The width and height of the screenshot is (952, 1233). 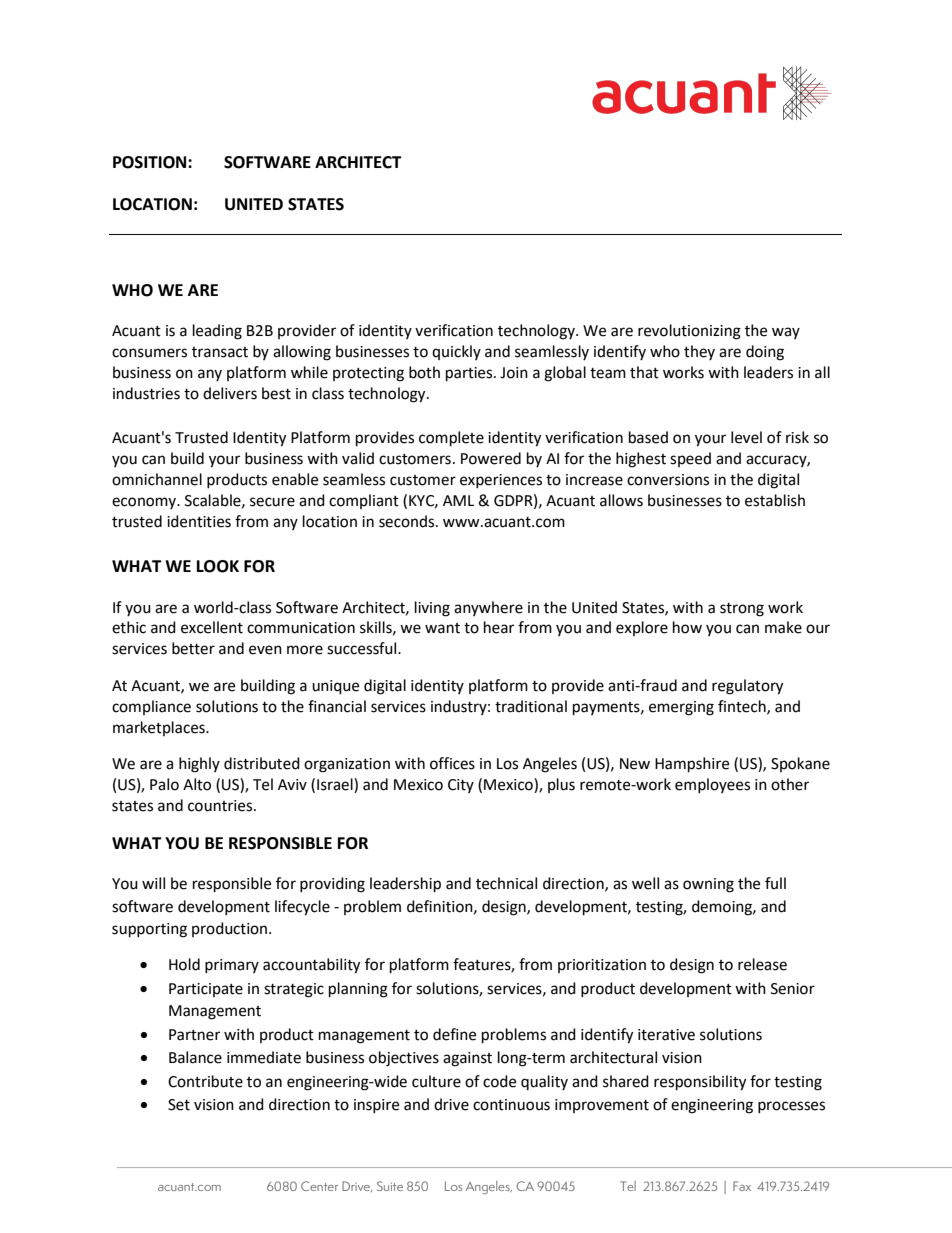 I want to click on want, so click(x=442, y=628).
